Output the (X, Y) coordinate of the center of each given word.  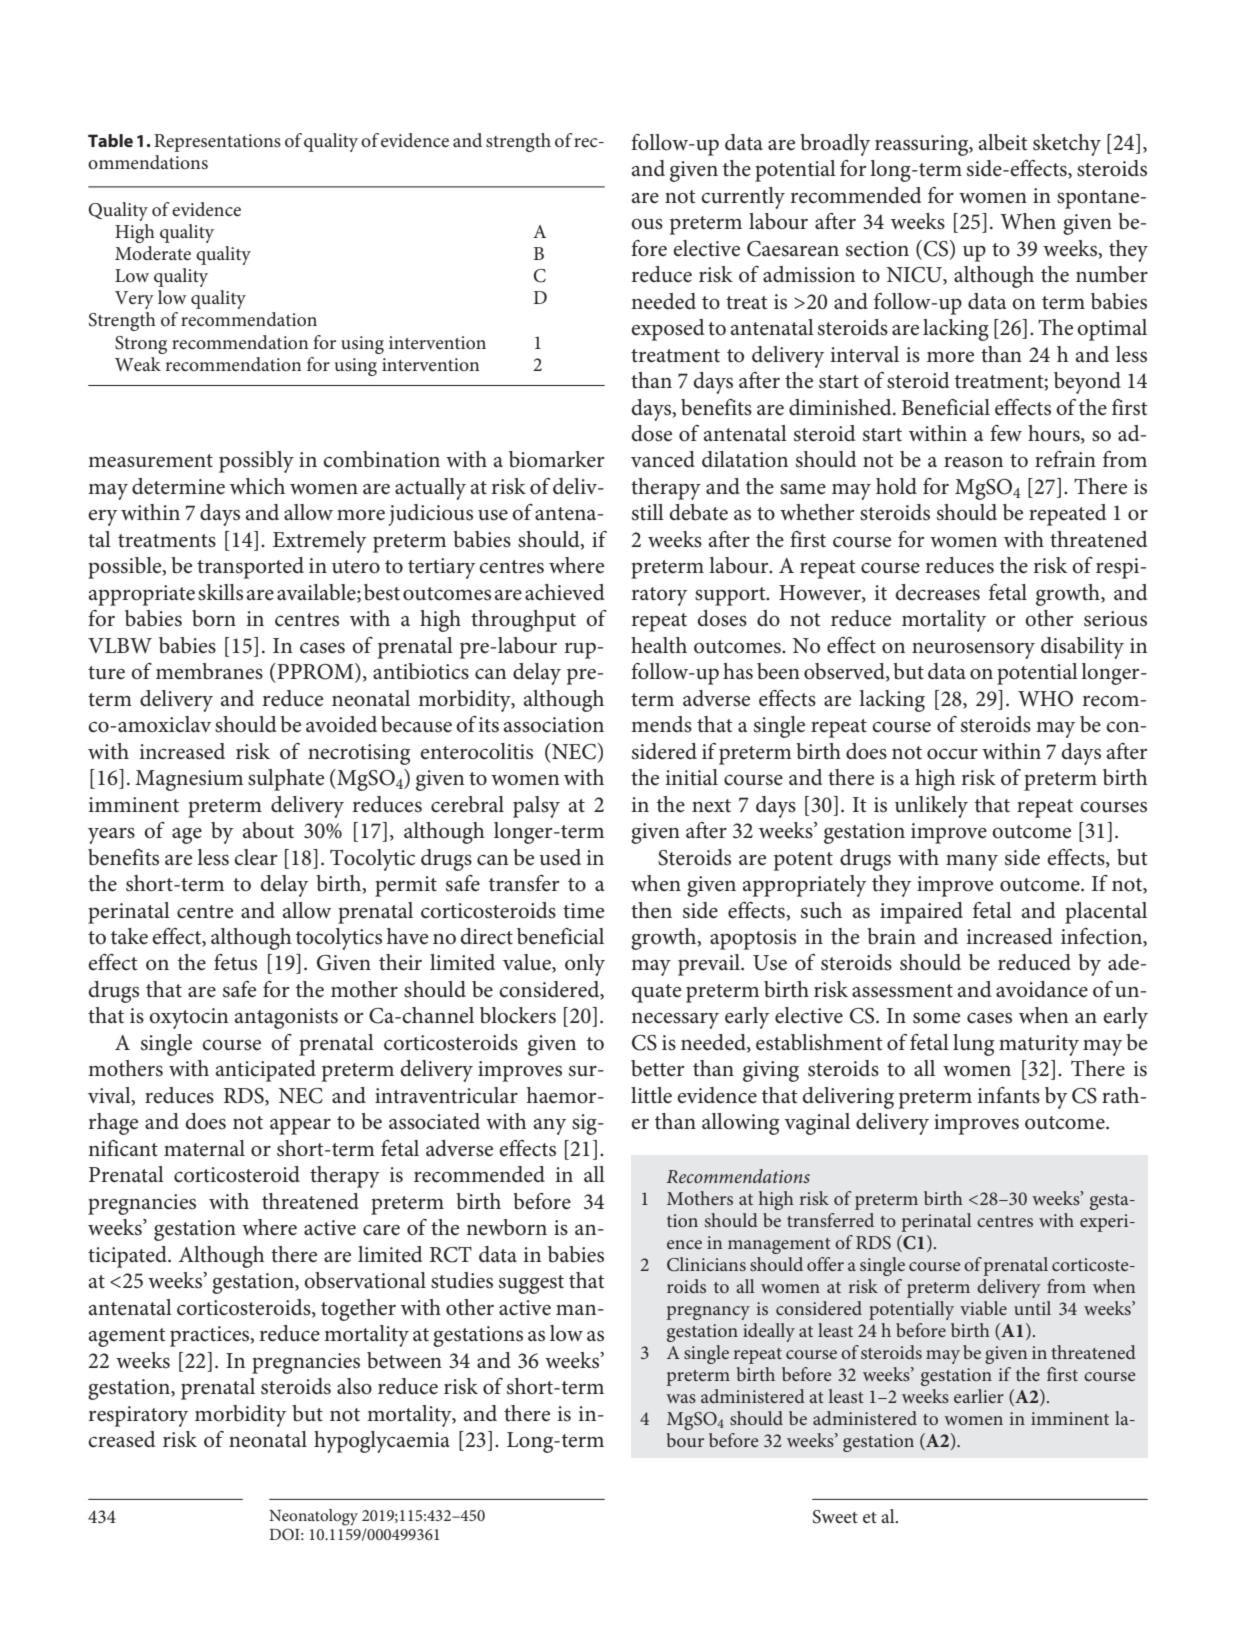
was (681, 1398)
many (972, 863)
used (560, 857)
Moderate (153, 253)
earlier (979, 1396)
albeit (1003, 142)
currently (743, 198)
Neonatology (313, 1517)
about (268, 830)
